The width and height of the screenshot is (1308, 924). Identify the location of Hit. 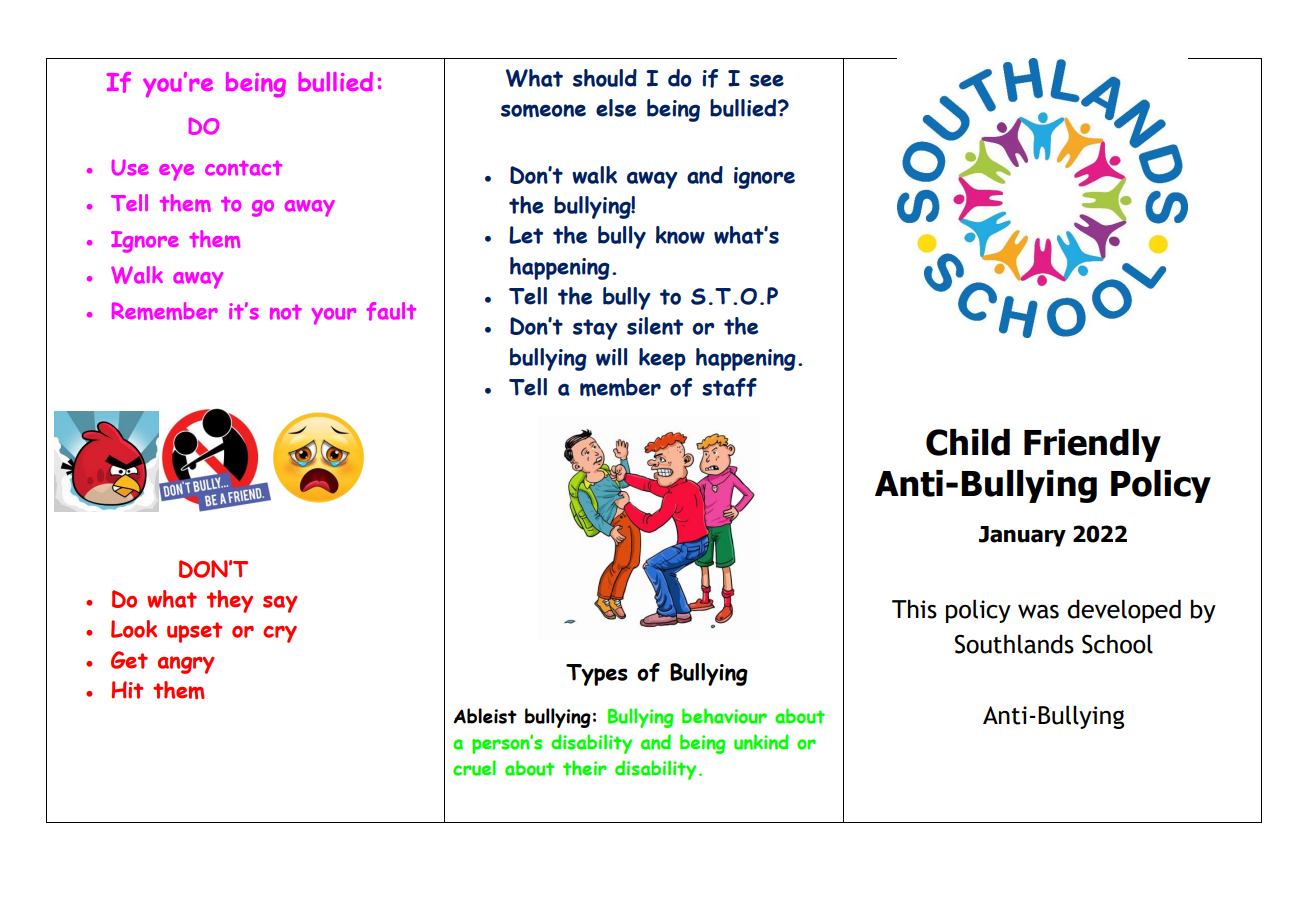
(127, 690).
